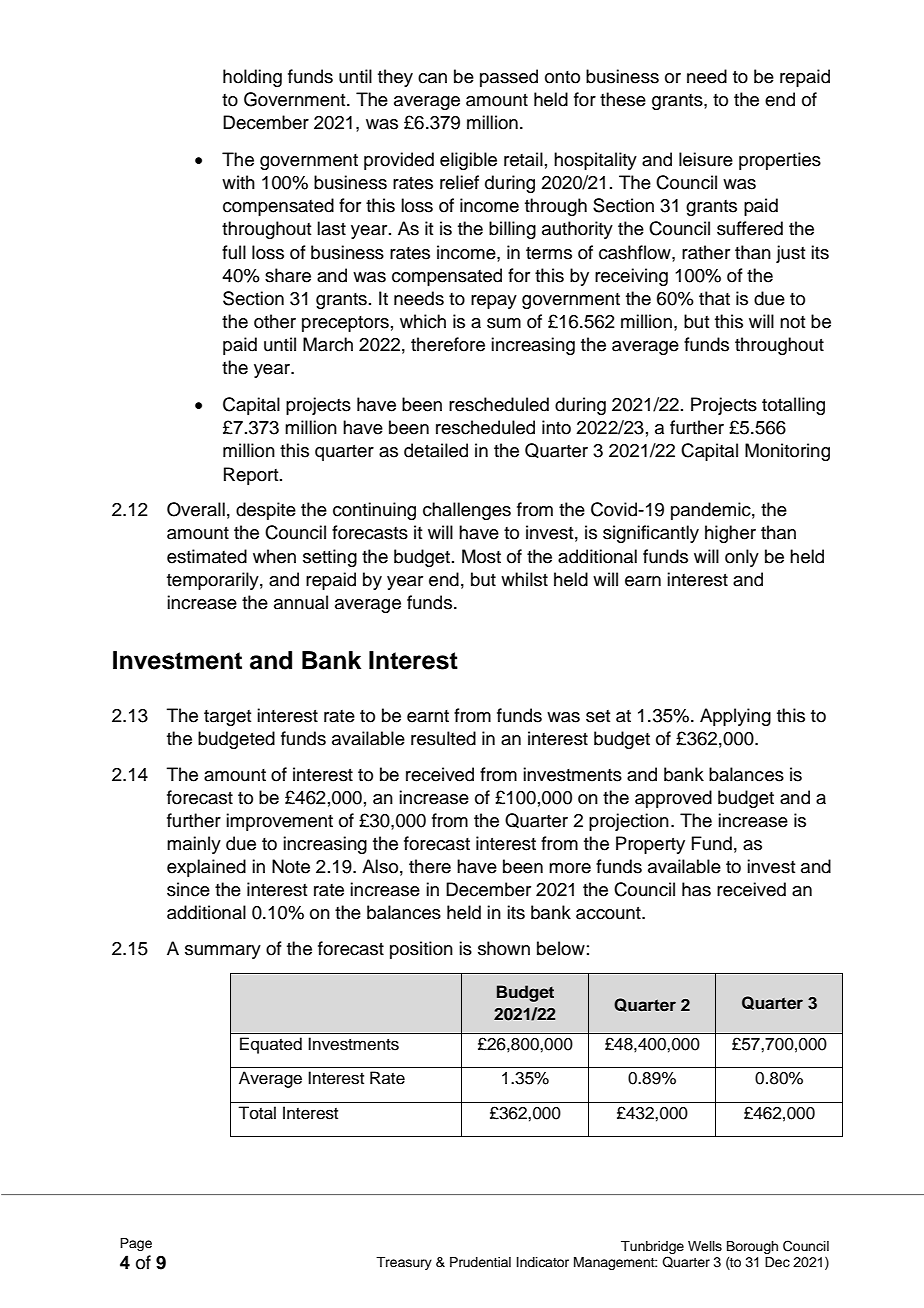 The height and width of the screenshot is (1308, 924). What do you see at coordinates (443, 738) in the screenshot?
I see `resulted` at bounding box center [443, 738].
